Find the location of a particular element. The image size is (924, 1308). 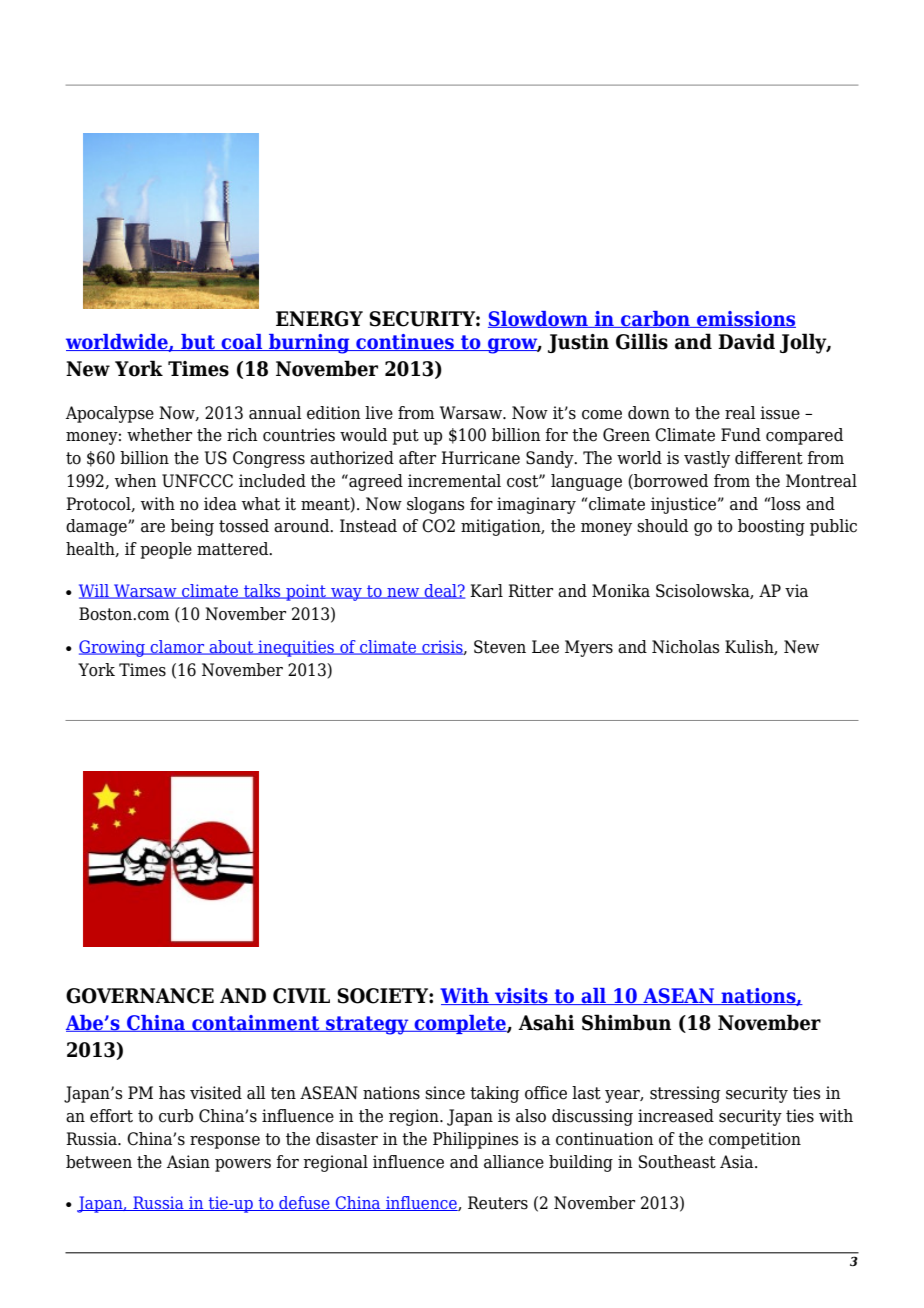

but is located at coordinates (198, 342).
